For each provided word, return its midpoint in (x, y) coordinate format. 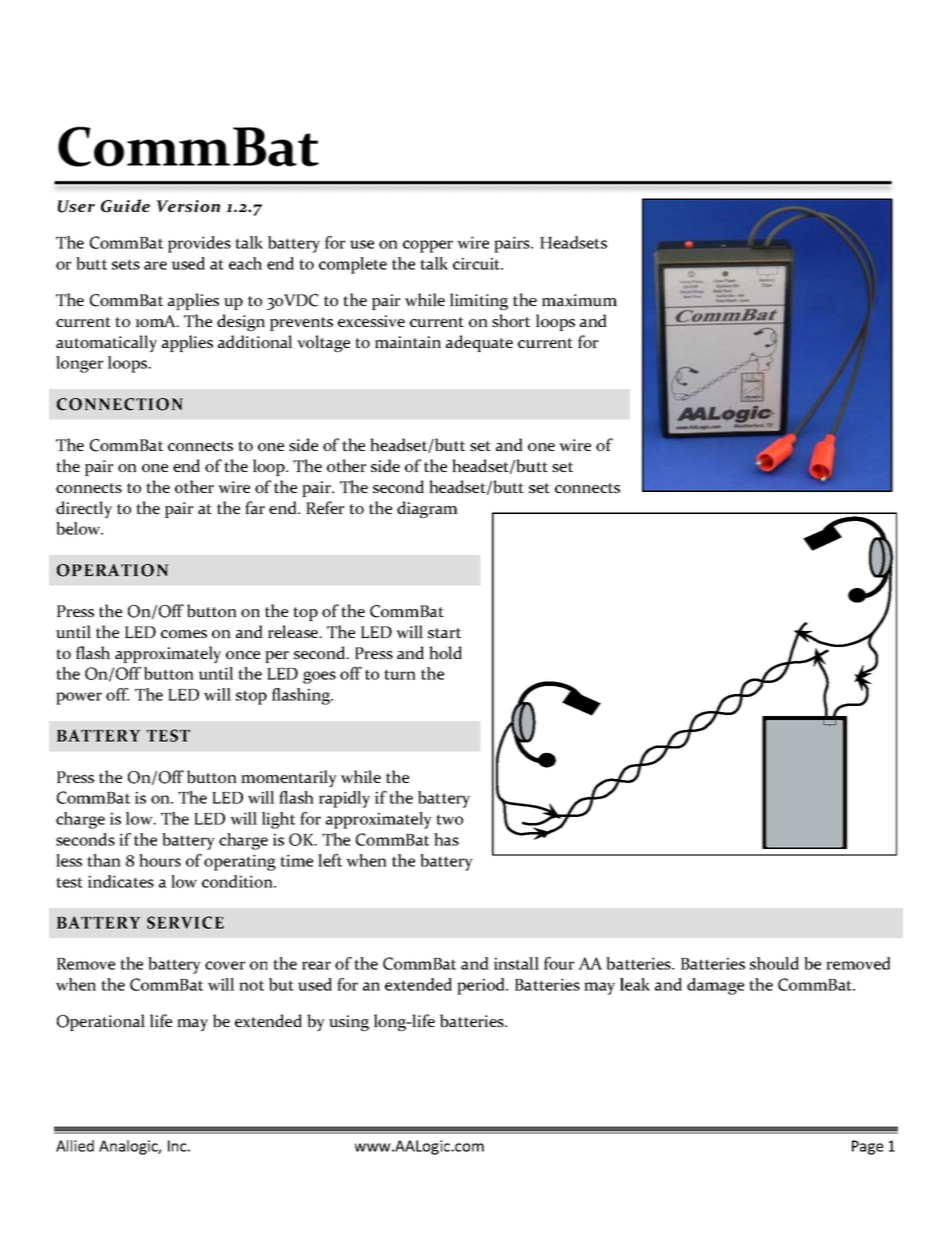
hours (160, 860)
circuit (478, 263)
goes (319, 677)
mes (192, 634)
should (774, 963)
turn (400, 674)
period (482, 986)
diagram (427, 509)
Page (867, 1147)
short (511, 320)
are (155, 265)
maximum (579, 300)
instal (515, 963)
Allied (75, 1146)
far (255, 507)
